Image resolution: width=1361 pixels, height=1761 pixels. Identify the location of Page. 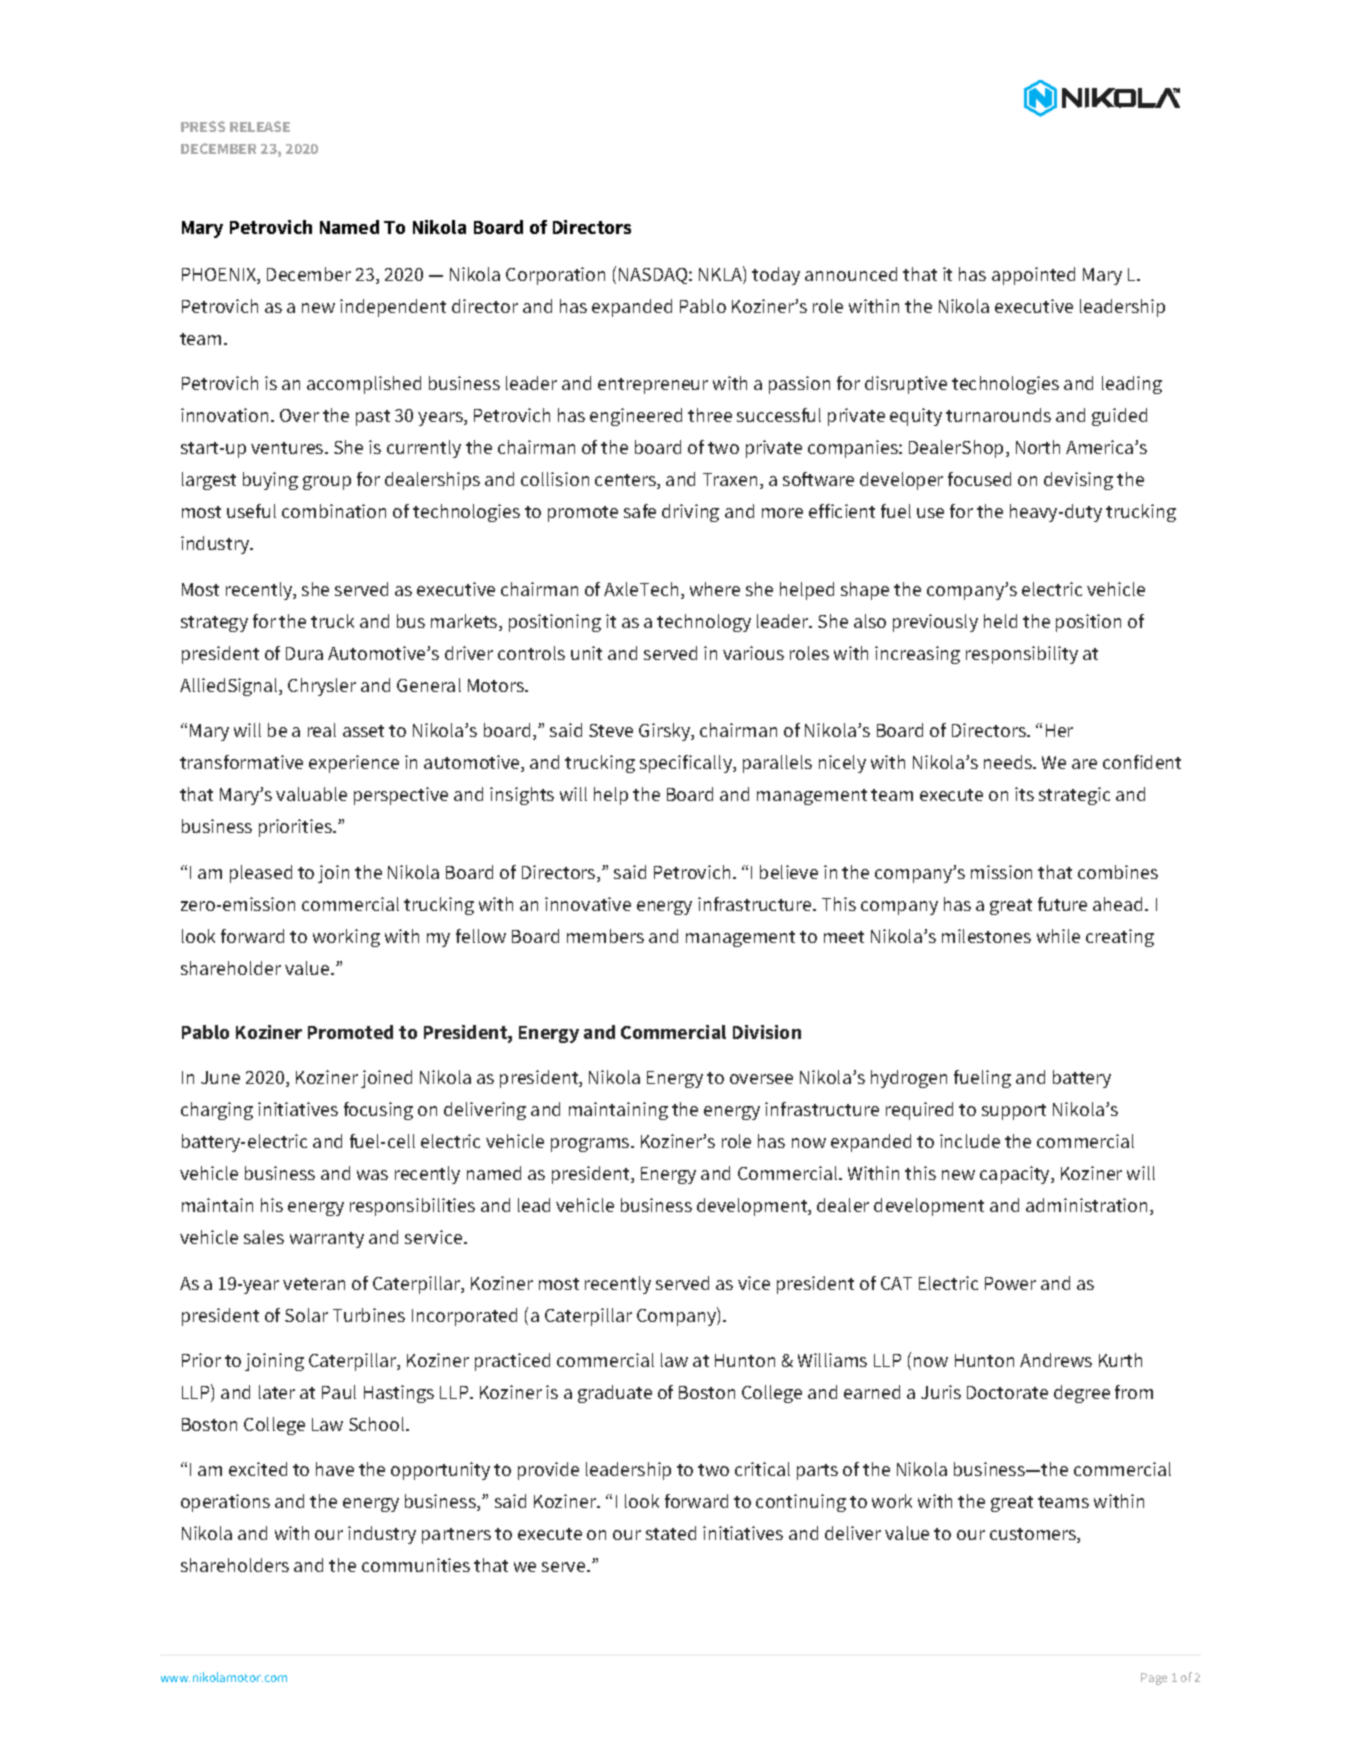
(1154, 1679).
